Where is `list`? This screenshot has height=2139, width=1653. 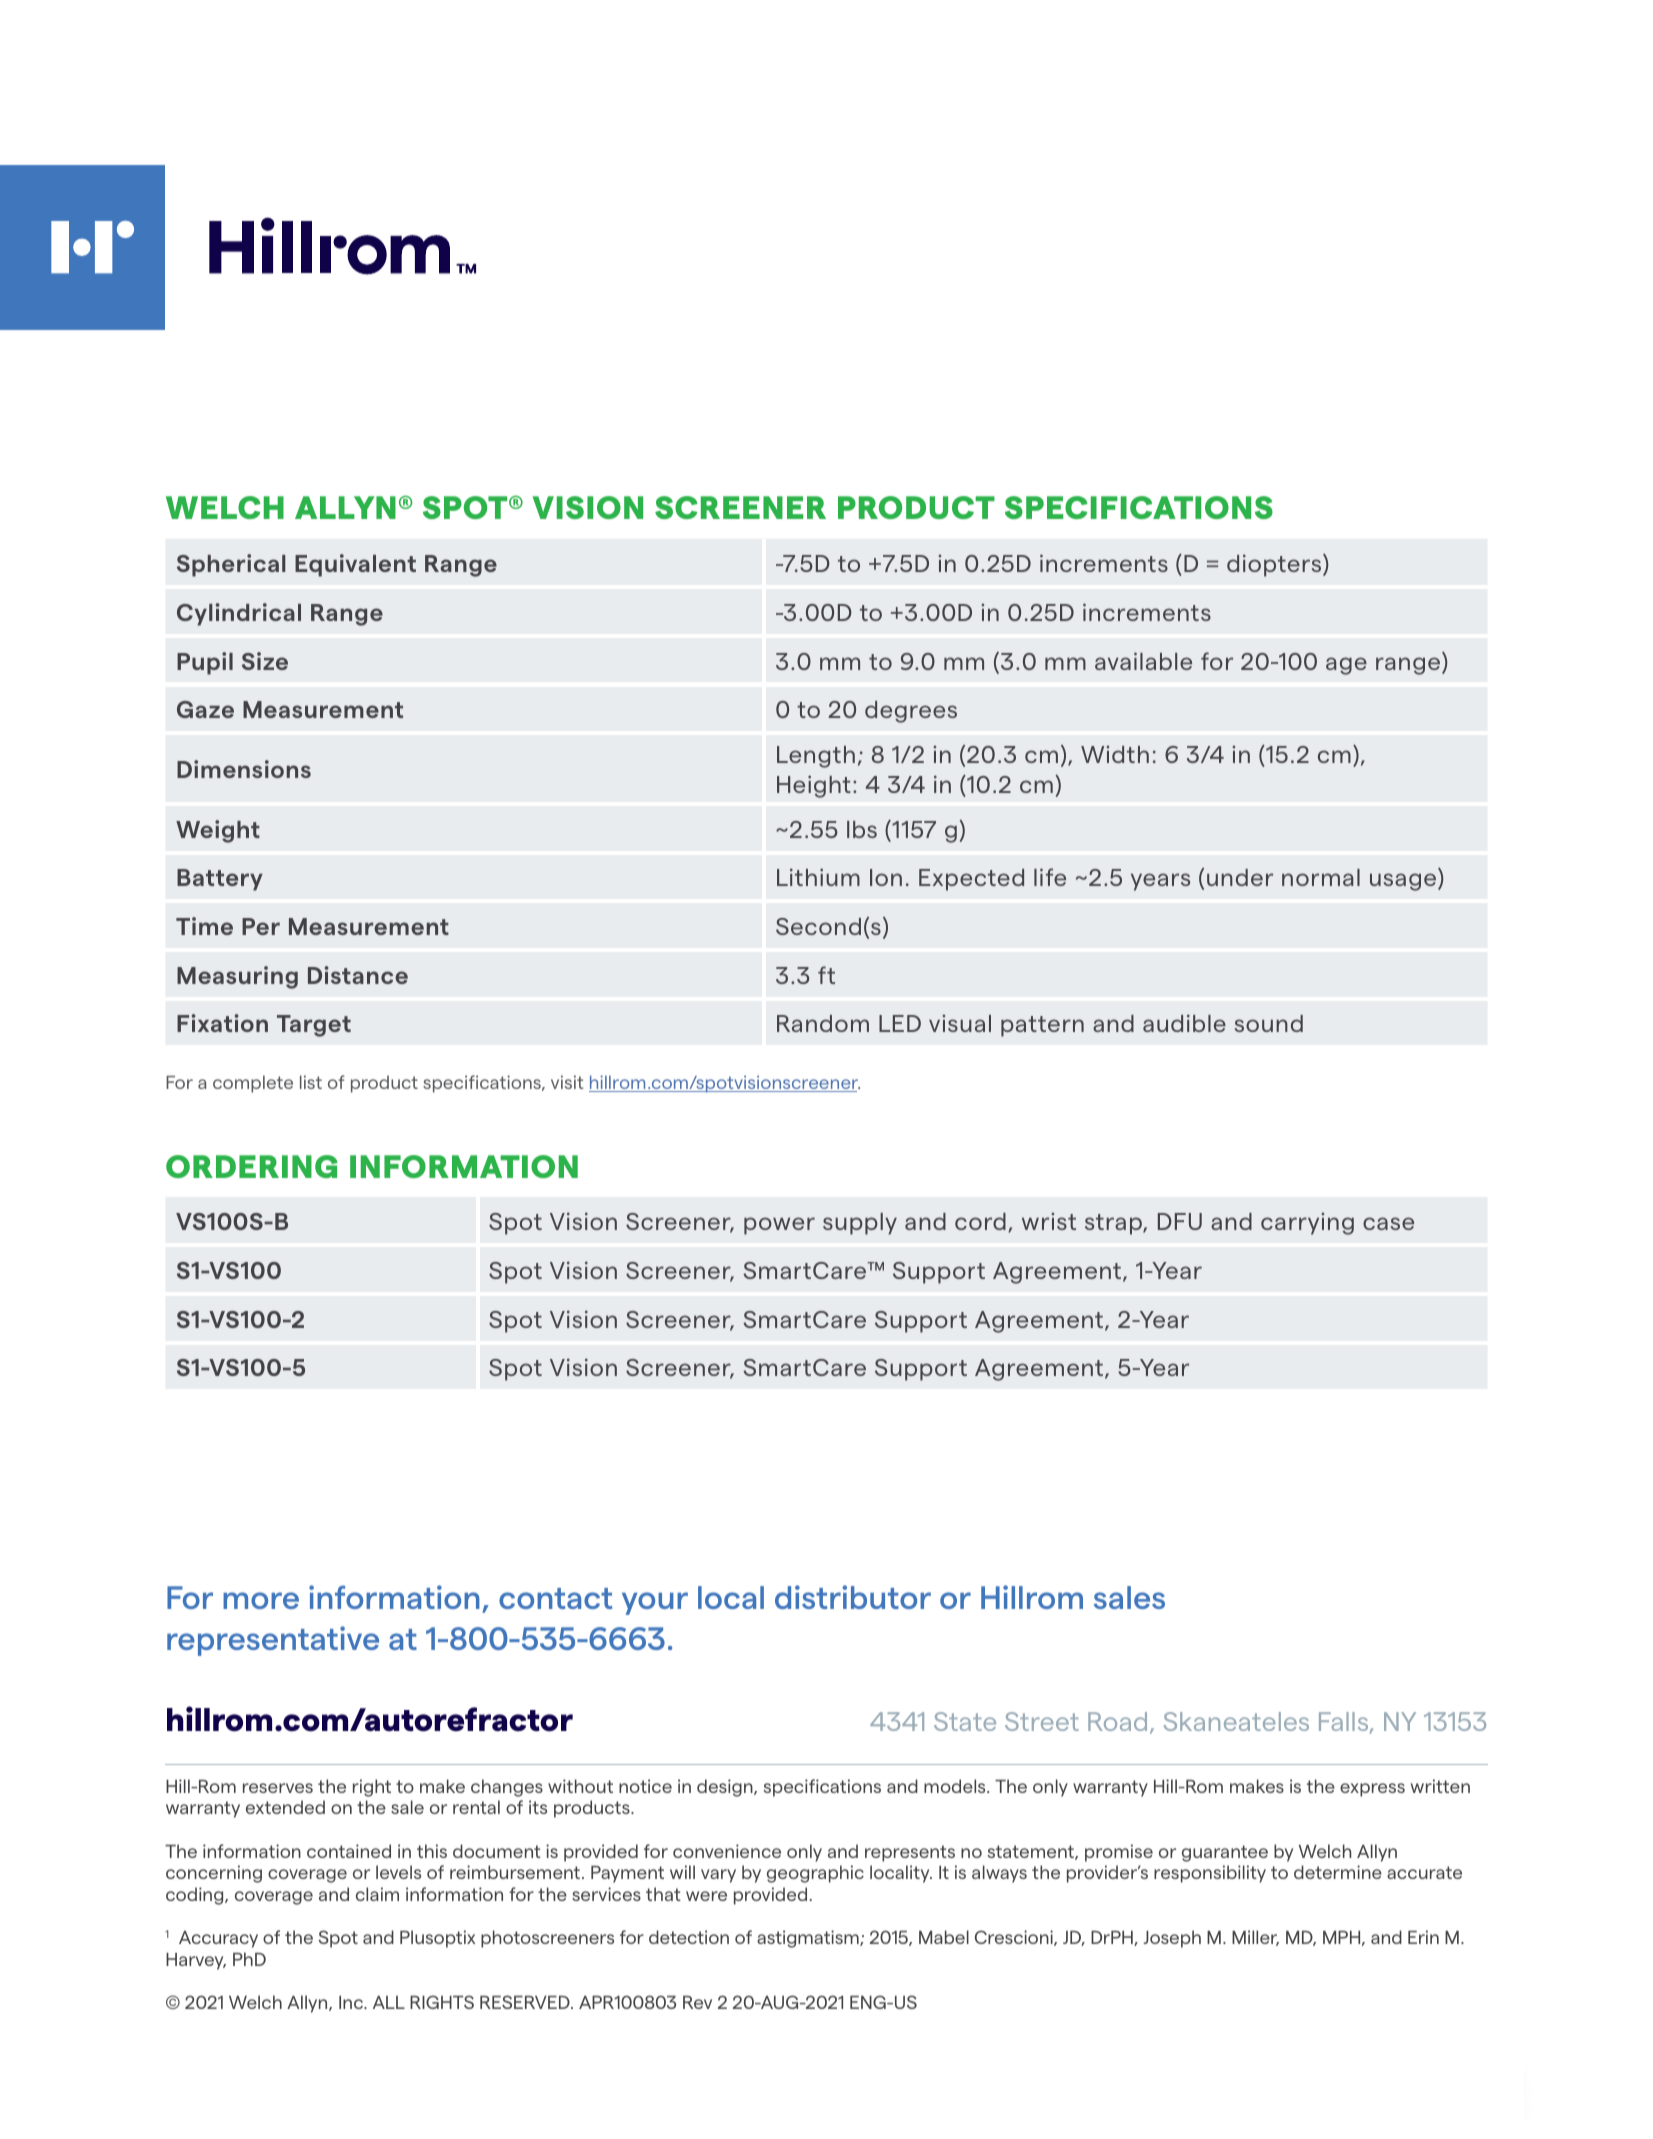 list is located at coordinates (311, 1082).
